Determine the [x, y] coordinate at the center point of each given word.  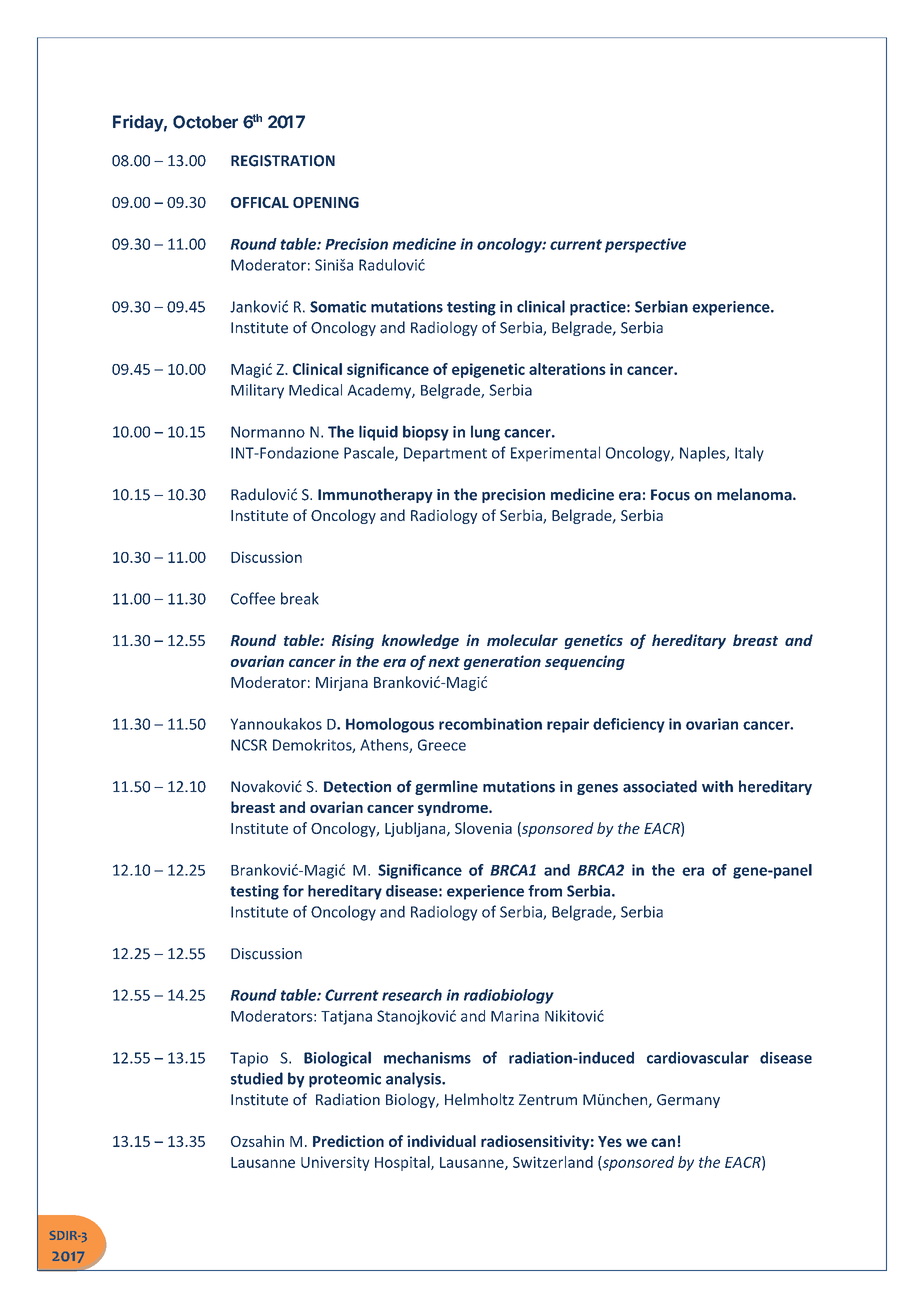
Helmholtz [479, 1099]
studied [257, 1078]
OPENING [326, 202]
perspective [645, 245]
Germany [688, 1101]
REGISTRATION [283, 161]
